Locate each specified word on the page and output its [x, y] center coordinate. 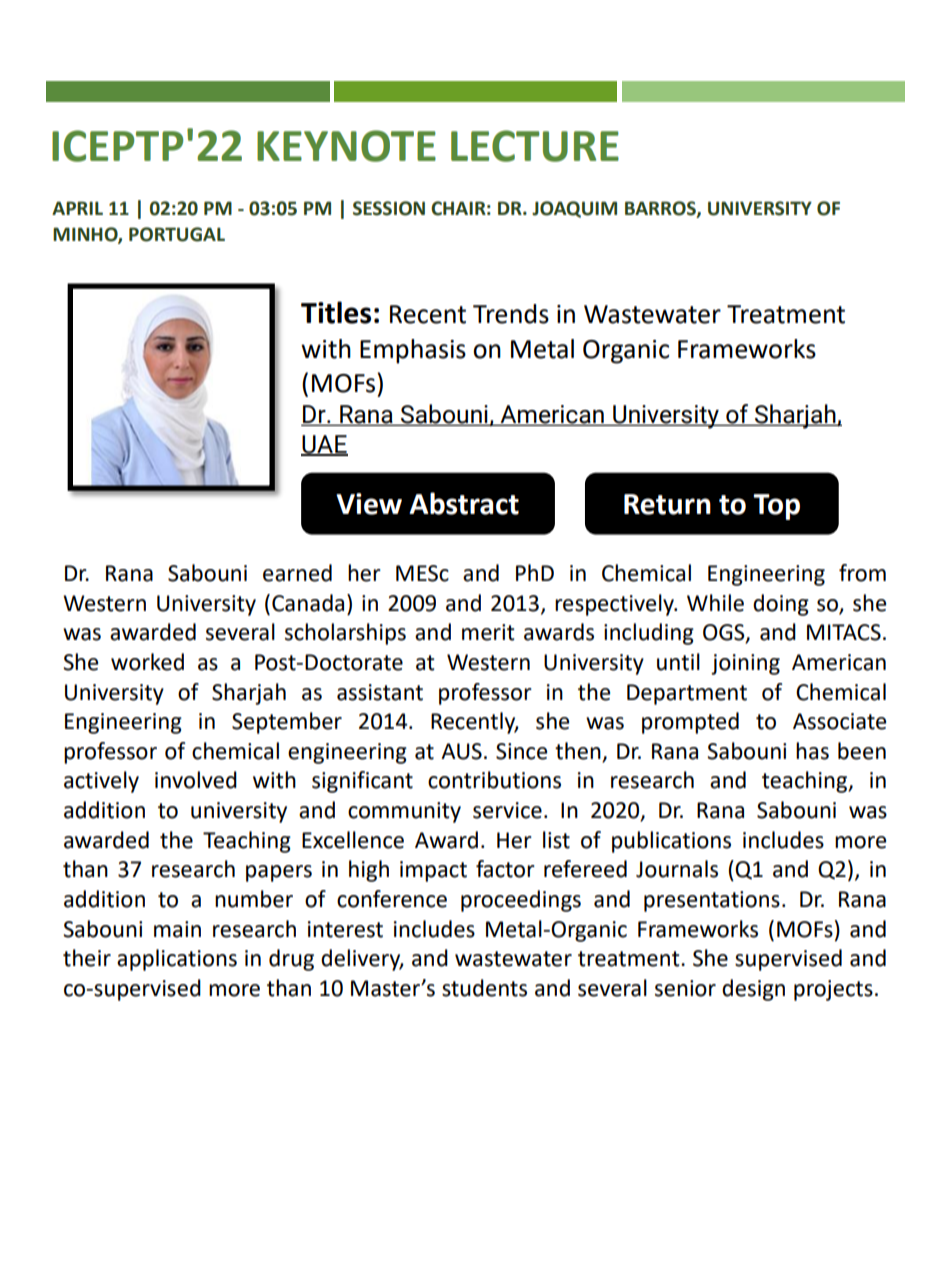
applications [177, 960]
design [753, 990]
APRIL [77, 208]
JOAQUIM [574, 209]
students [484, 988]
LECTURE [535, 146]
